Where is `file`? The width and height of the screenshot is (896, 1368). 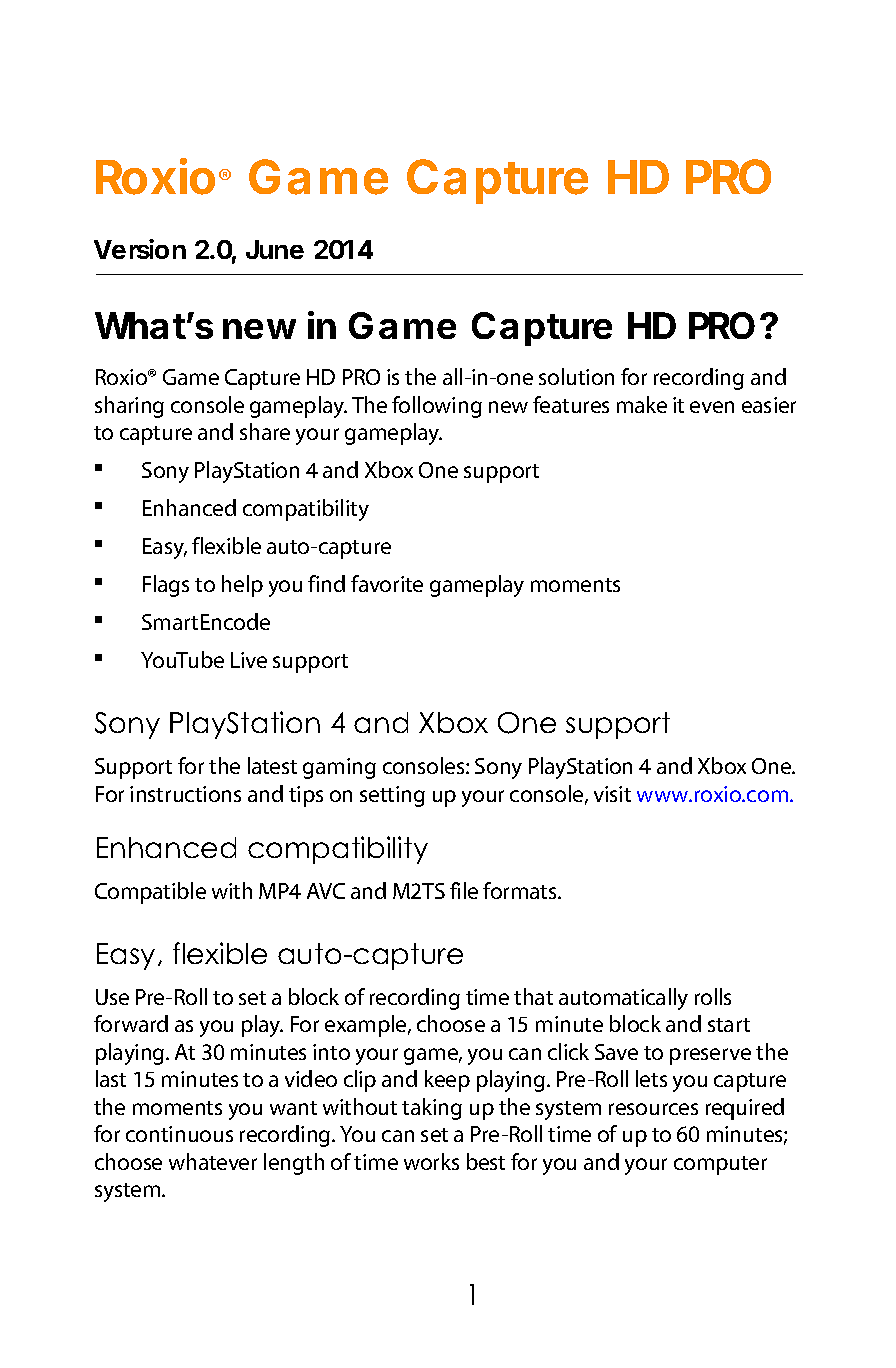 file is located at coordinates (464, 890).
